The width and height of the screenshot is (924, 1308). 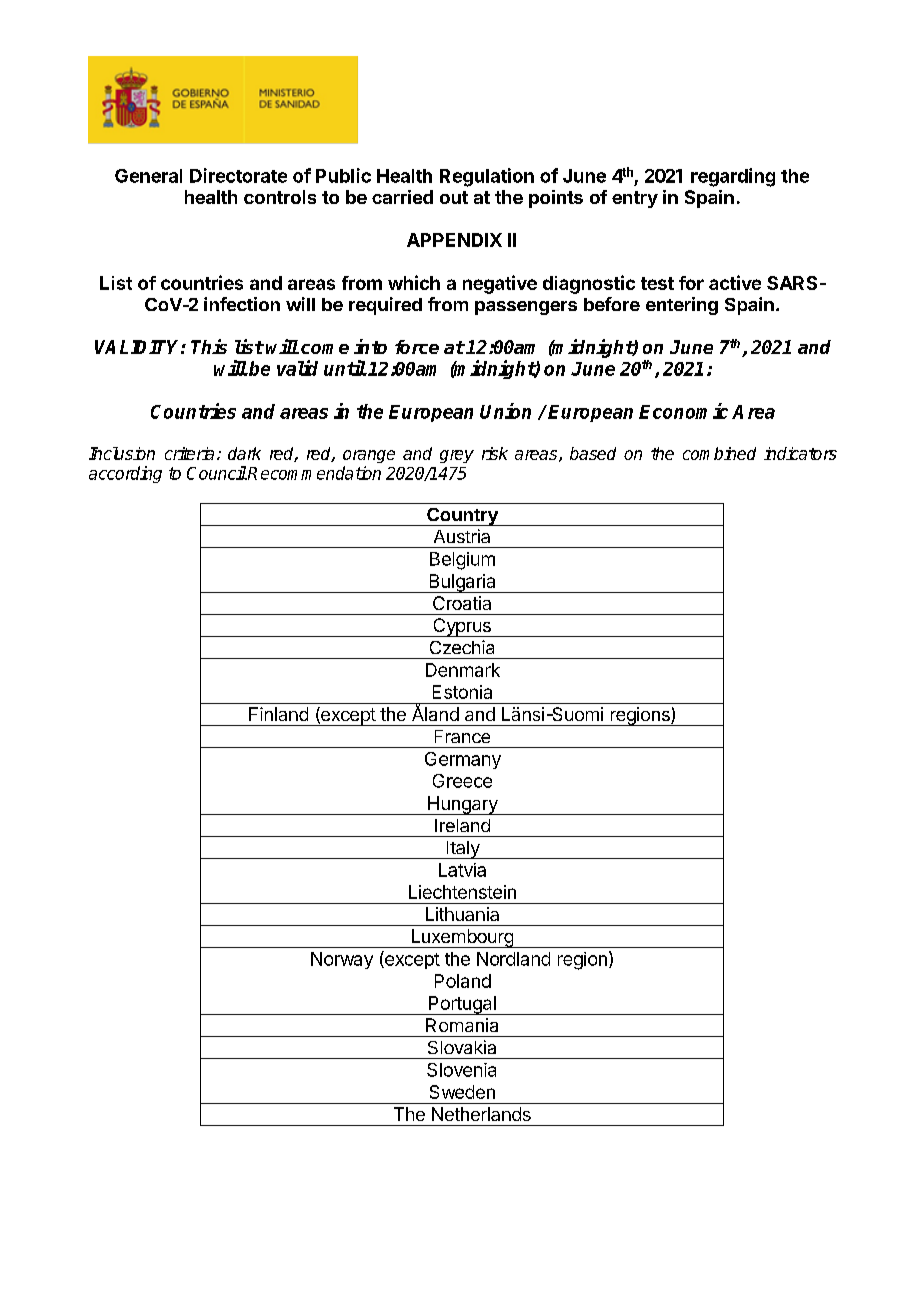 I want to click on Council, so click(x=217, y=473).
